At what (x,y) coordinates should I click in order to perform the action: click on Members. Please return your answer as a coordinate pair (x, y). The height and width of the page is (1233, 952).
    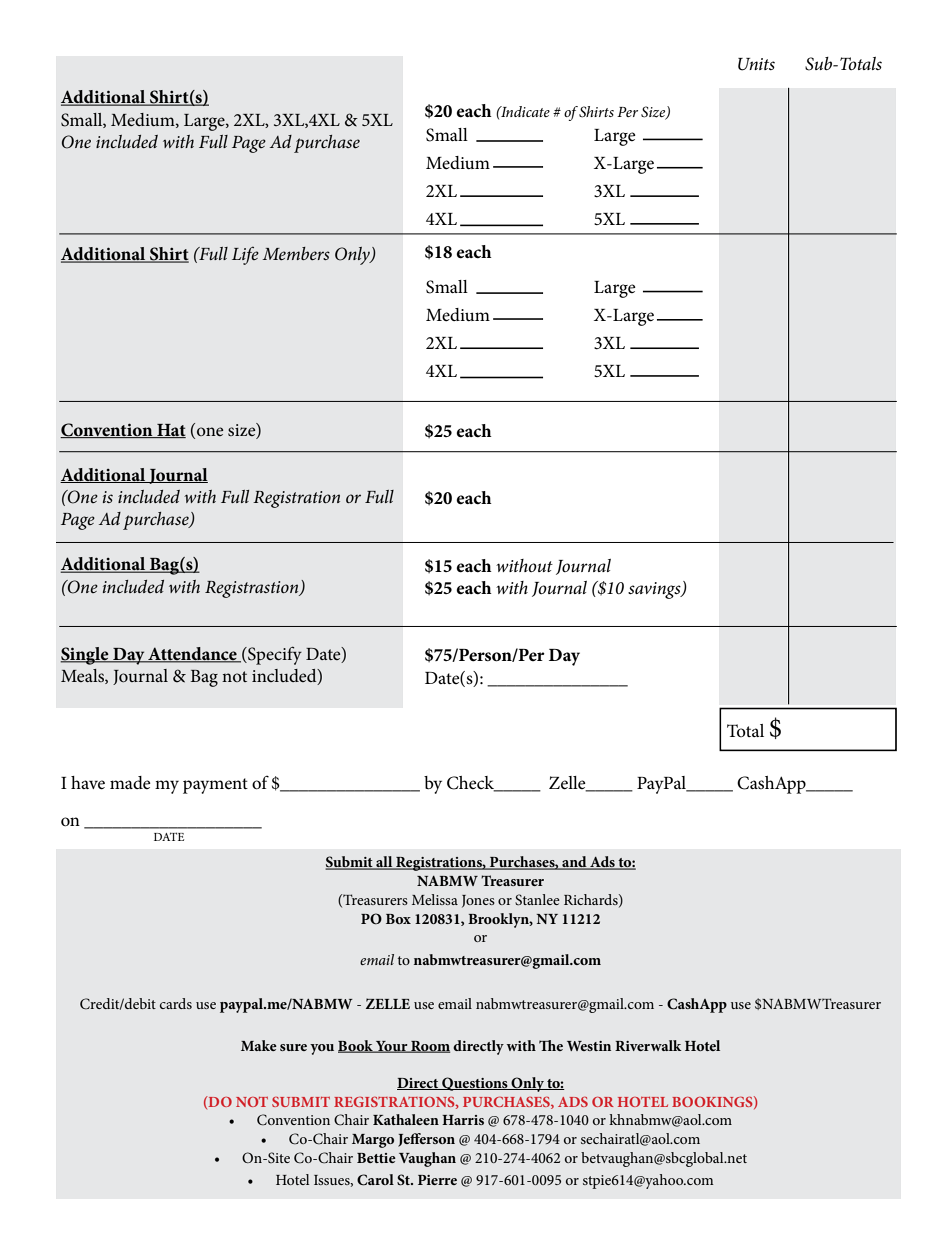
    Looking at the image, I should click on (296, 253).
